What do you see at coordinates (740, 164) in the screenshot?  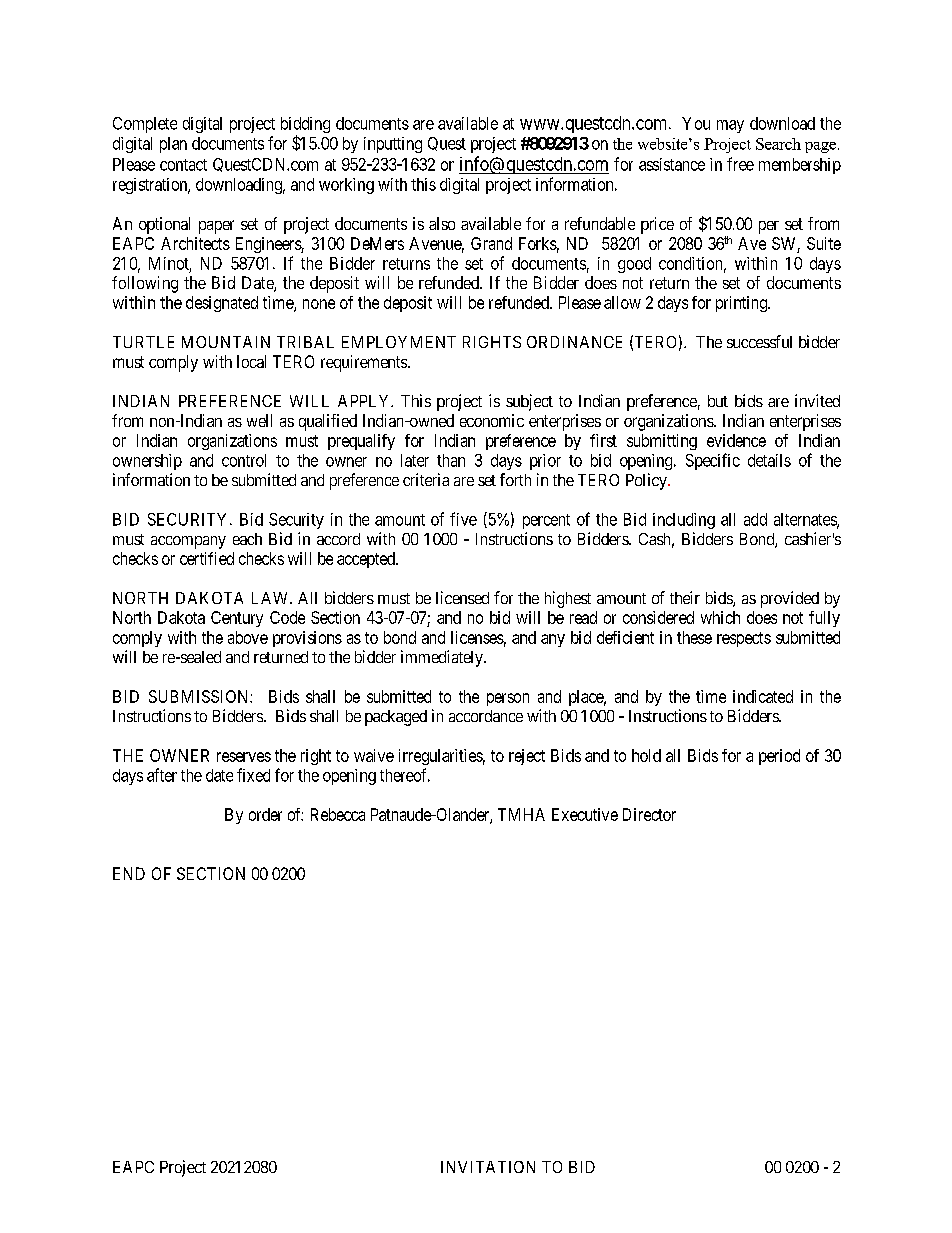 I see `free` at bounding box center [740, 164].
